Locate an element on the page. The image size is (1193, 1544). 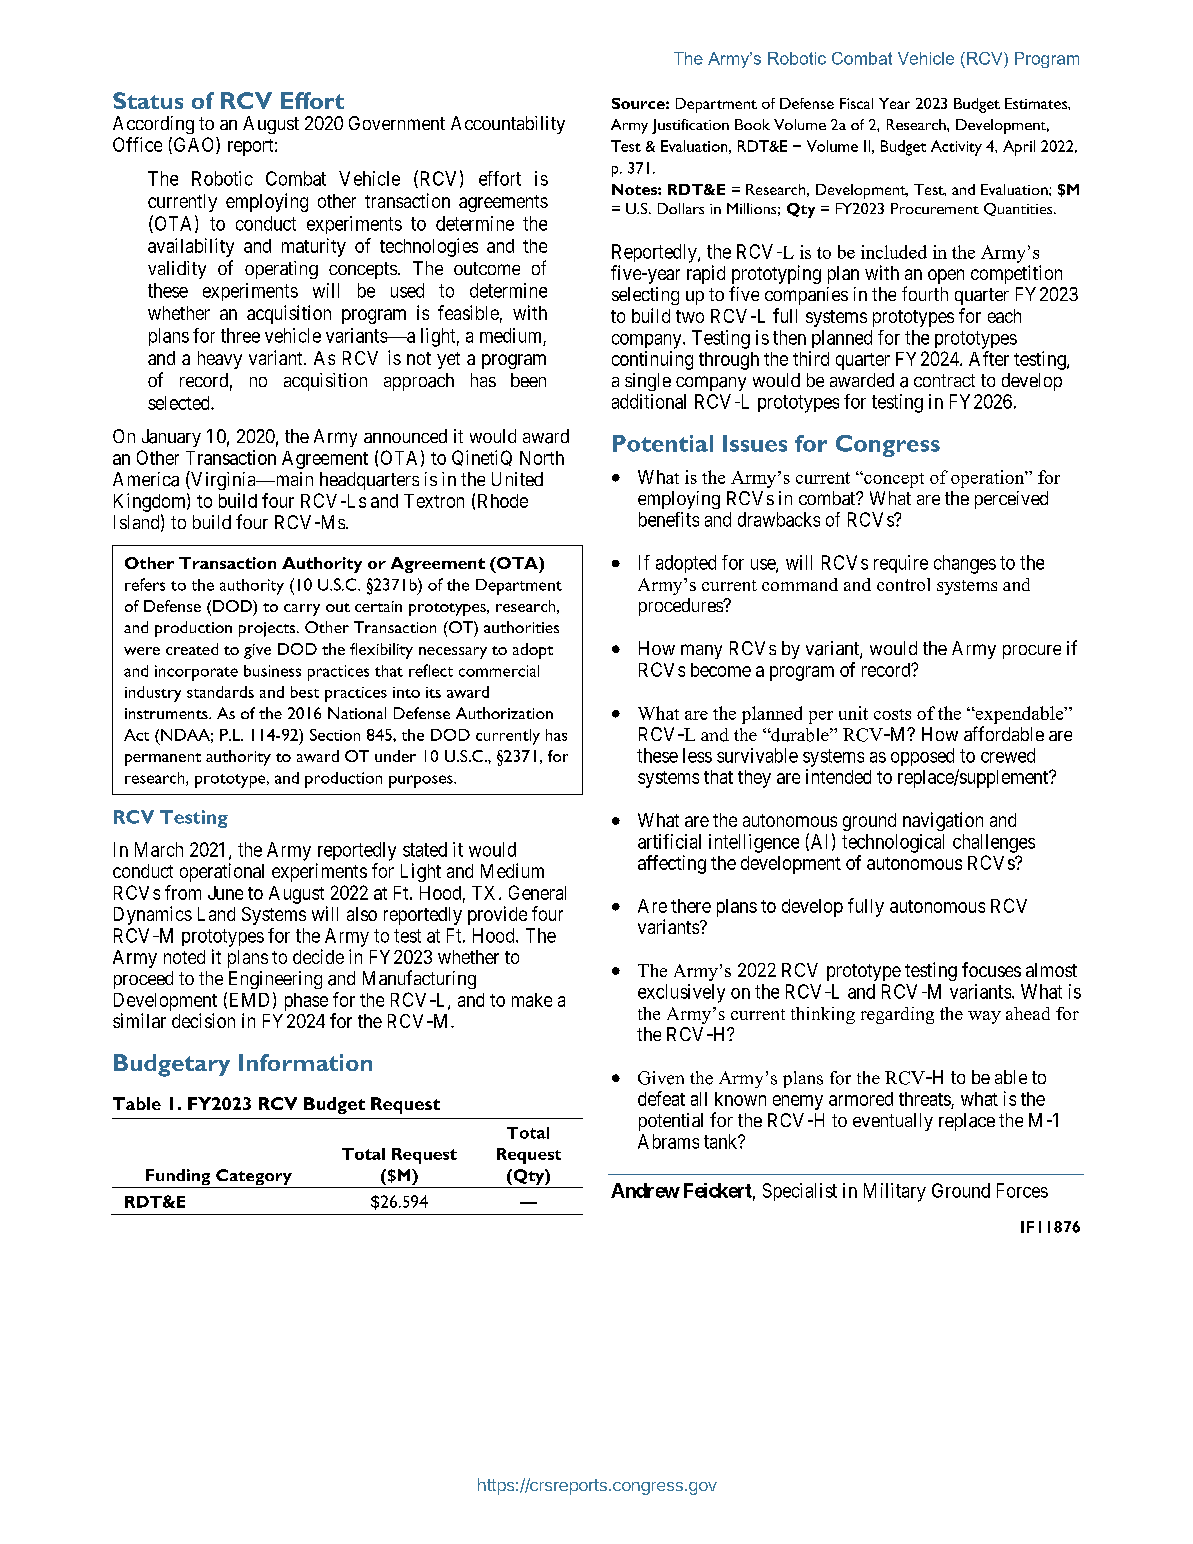
Category is located at coordinates (254, 1178).
